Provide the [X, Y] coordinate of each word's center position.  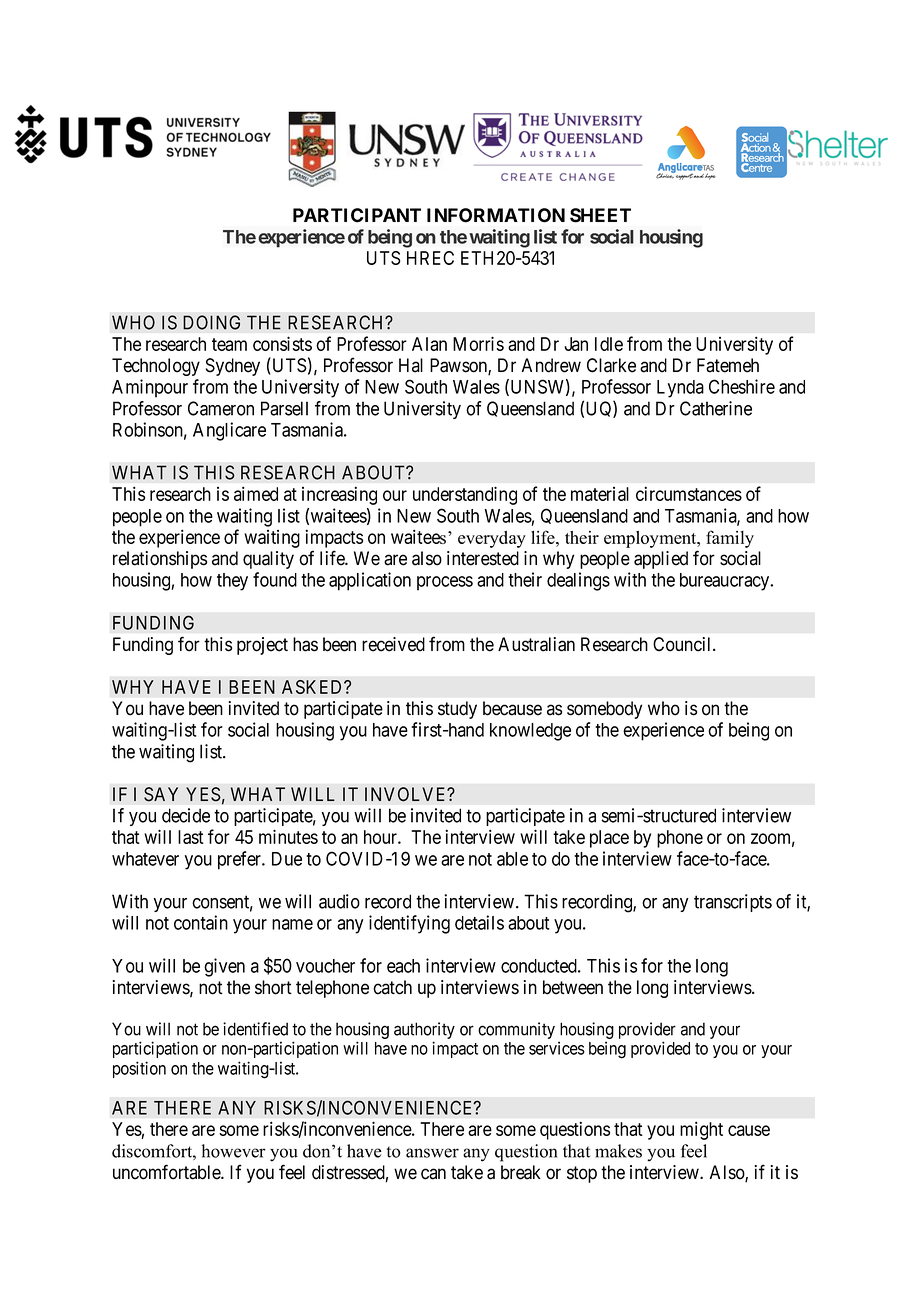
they [232, 582]
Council [683, 644]
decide [186, 815]
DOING [211, 322]
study [457, 710]
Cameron [221, 408]
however [234, 1151]
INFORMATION [496, 215]
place [609, 839]
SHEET [600, 215]
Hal [411, 365]
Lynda [680, 389]
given [224, 967]
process [445, 583]
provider [647, 1030]
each [403, 966]
